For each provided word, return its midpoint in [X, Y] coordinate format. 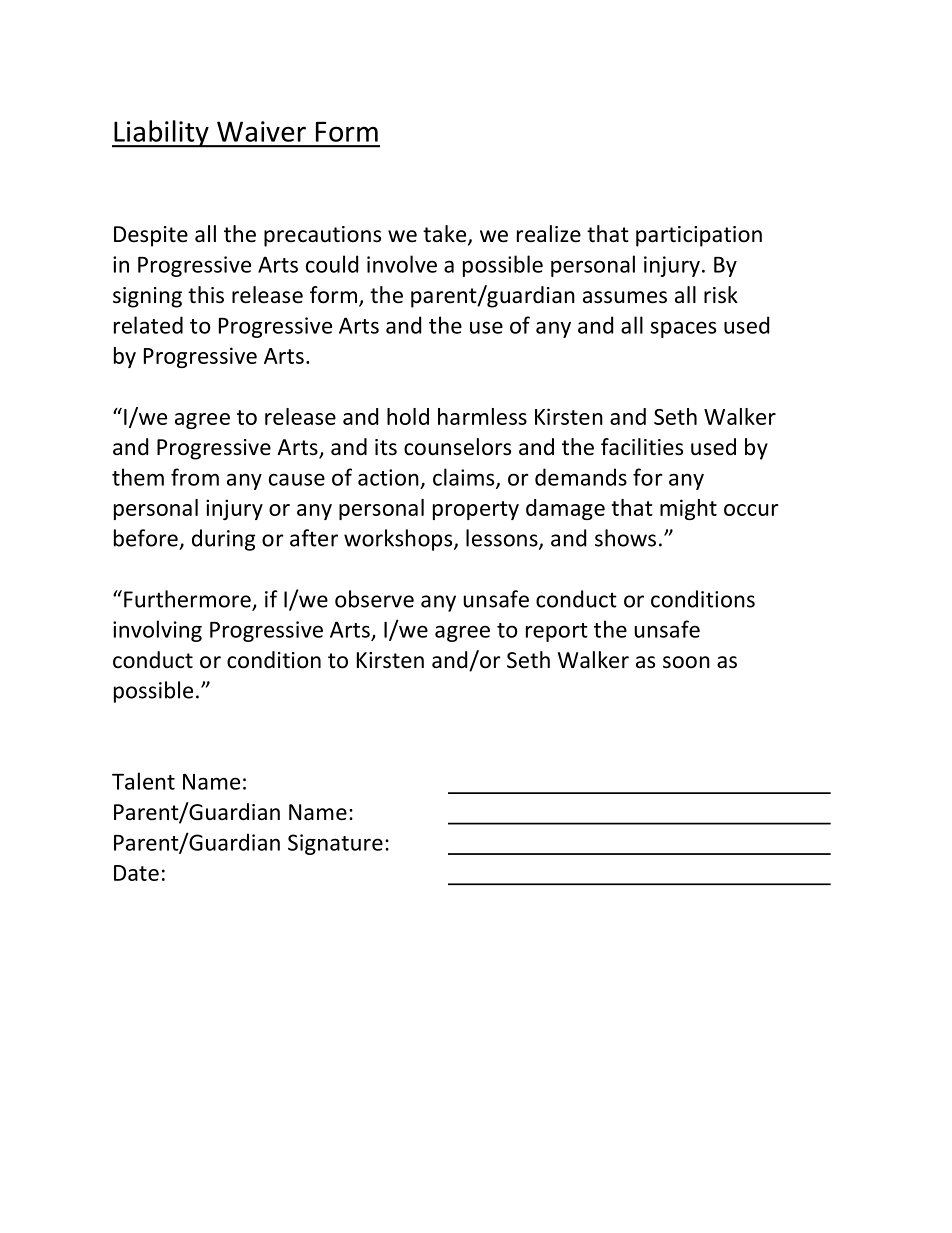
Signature [335, 844]
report [557, 632]
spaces [683, 329]
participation [699, 236]
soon [686, 662]
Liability [161, 134]
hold [408, 416]
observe [374, 599]
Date [136, 873]
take [446, 235]
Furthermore [188, 600]
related [148, 325]
